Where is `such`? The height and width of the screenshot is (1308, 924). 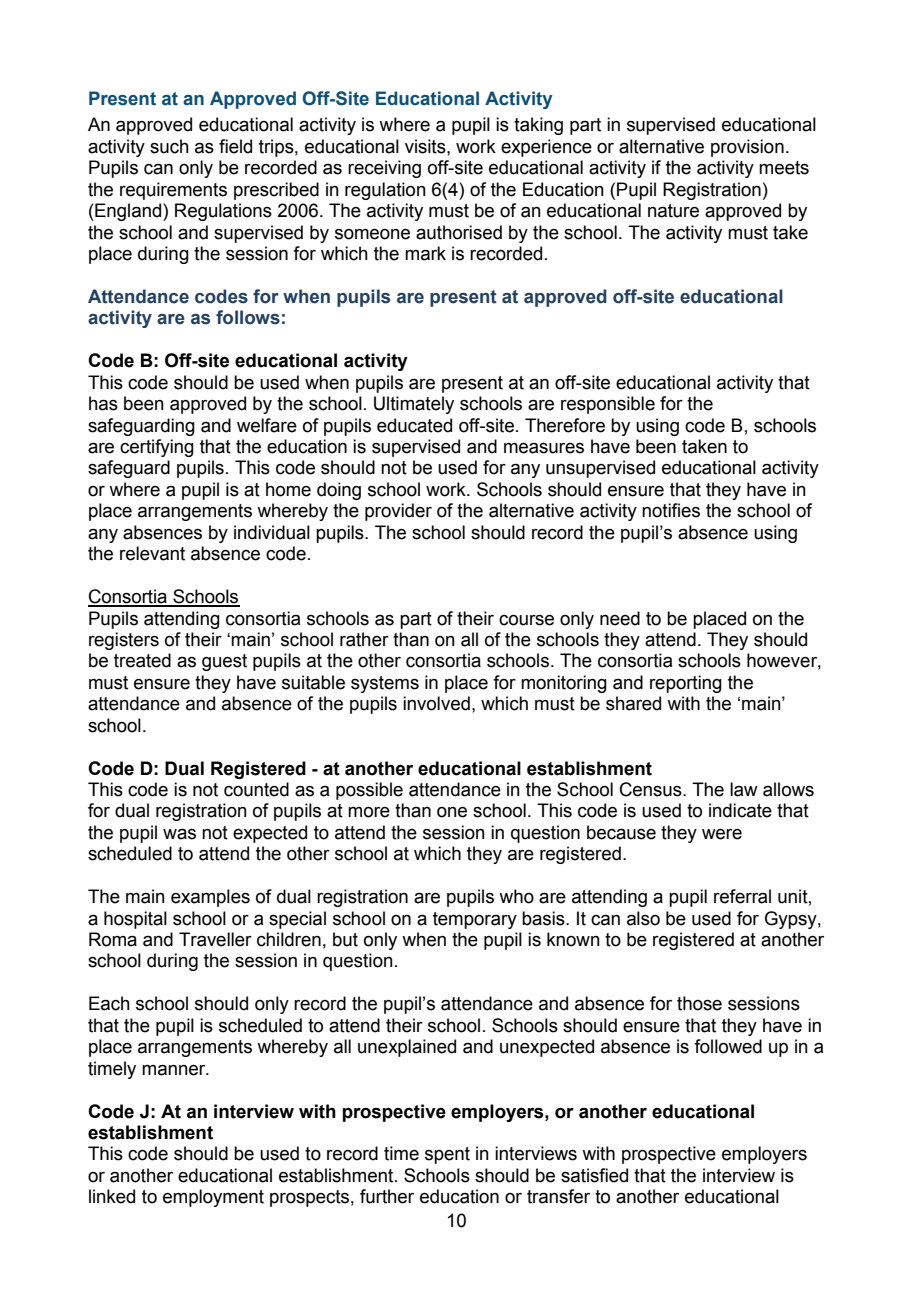
such is located at coordinates (169, 146).
